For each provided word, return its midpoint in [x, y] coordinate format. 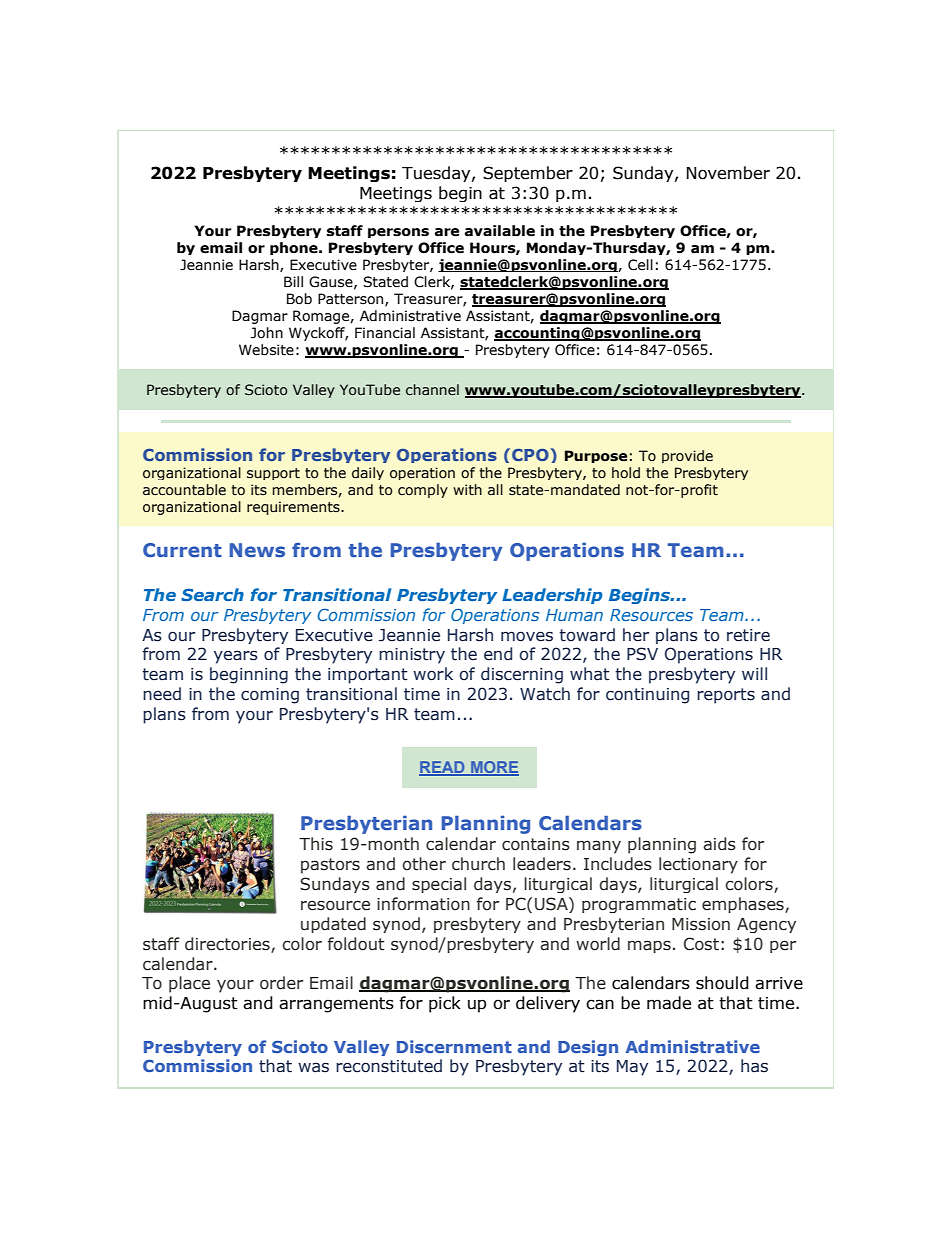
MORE [494, 768]
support [273, 474]
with [467, 489]
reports [726, 696]
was [313, 1067]
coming [270, 696]
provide [687, 456]
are [447, 232]
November [728, 173]
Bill [293, 281]
